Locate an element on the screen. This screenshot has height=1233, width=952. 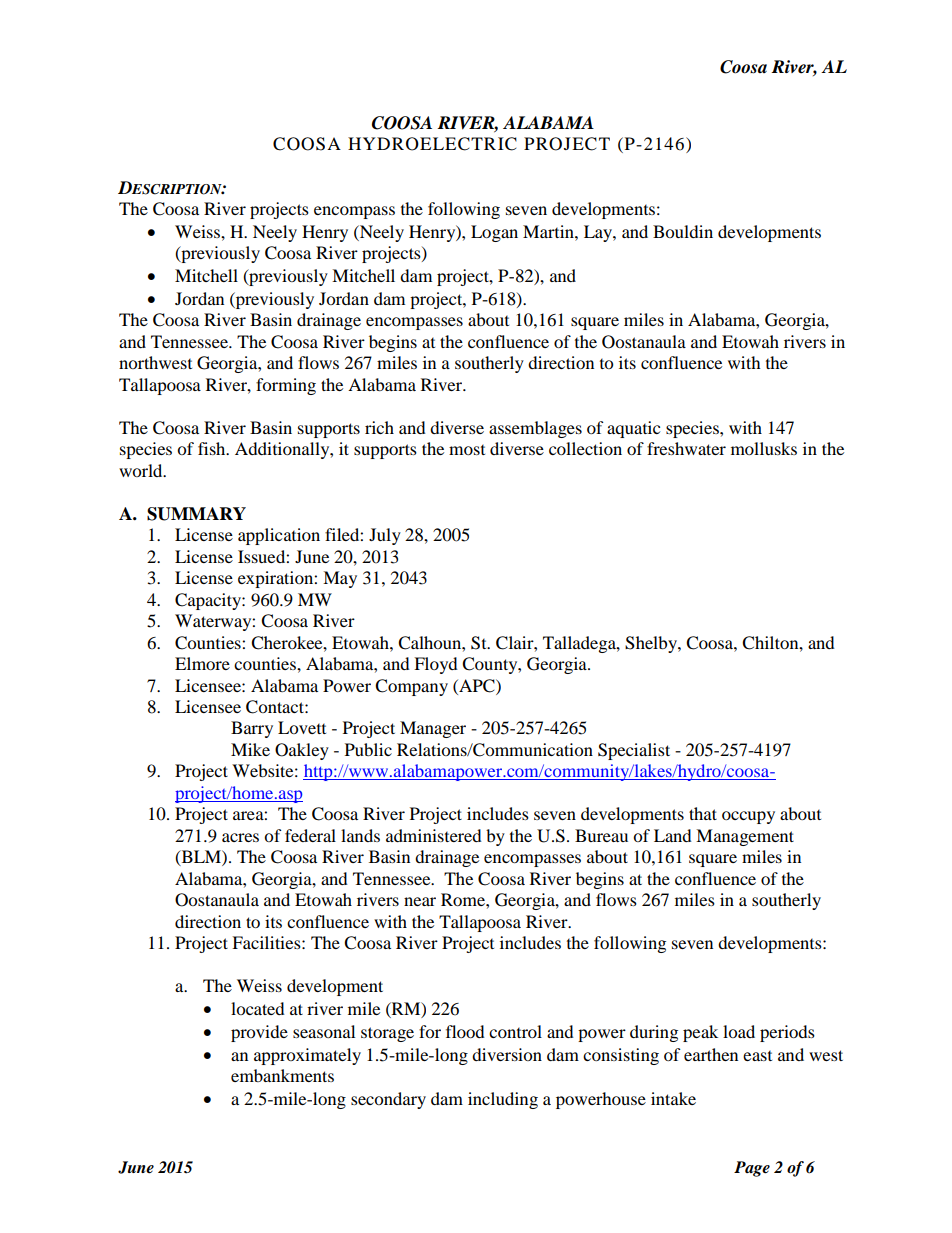
Specialist is located at coordinates (634, 751).
